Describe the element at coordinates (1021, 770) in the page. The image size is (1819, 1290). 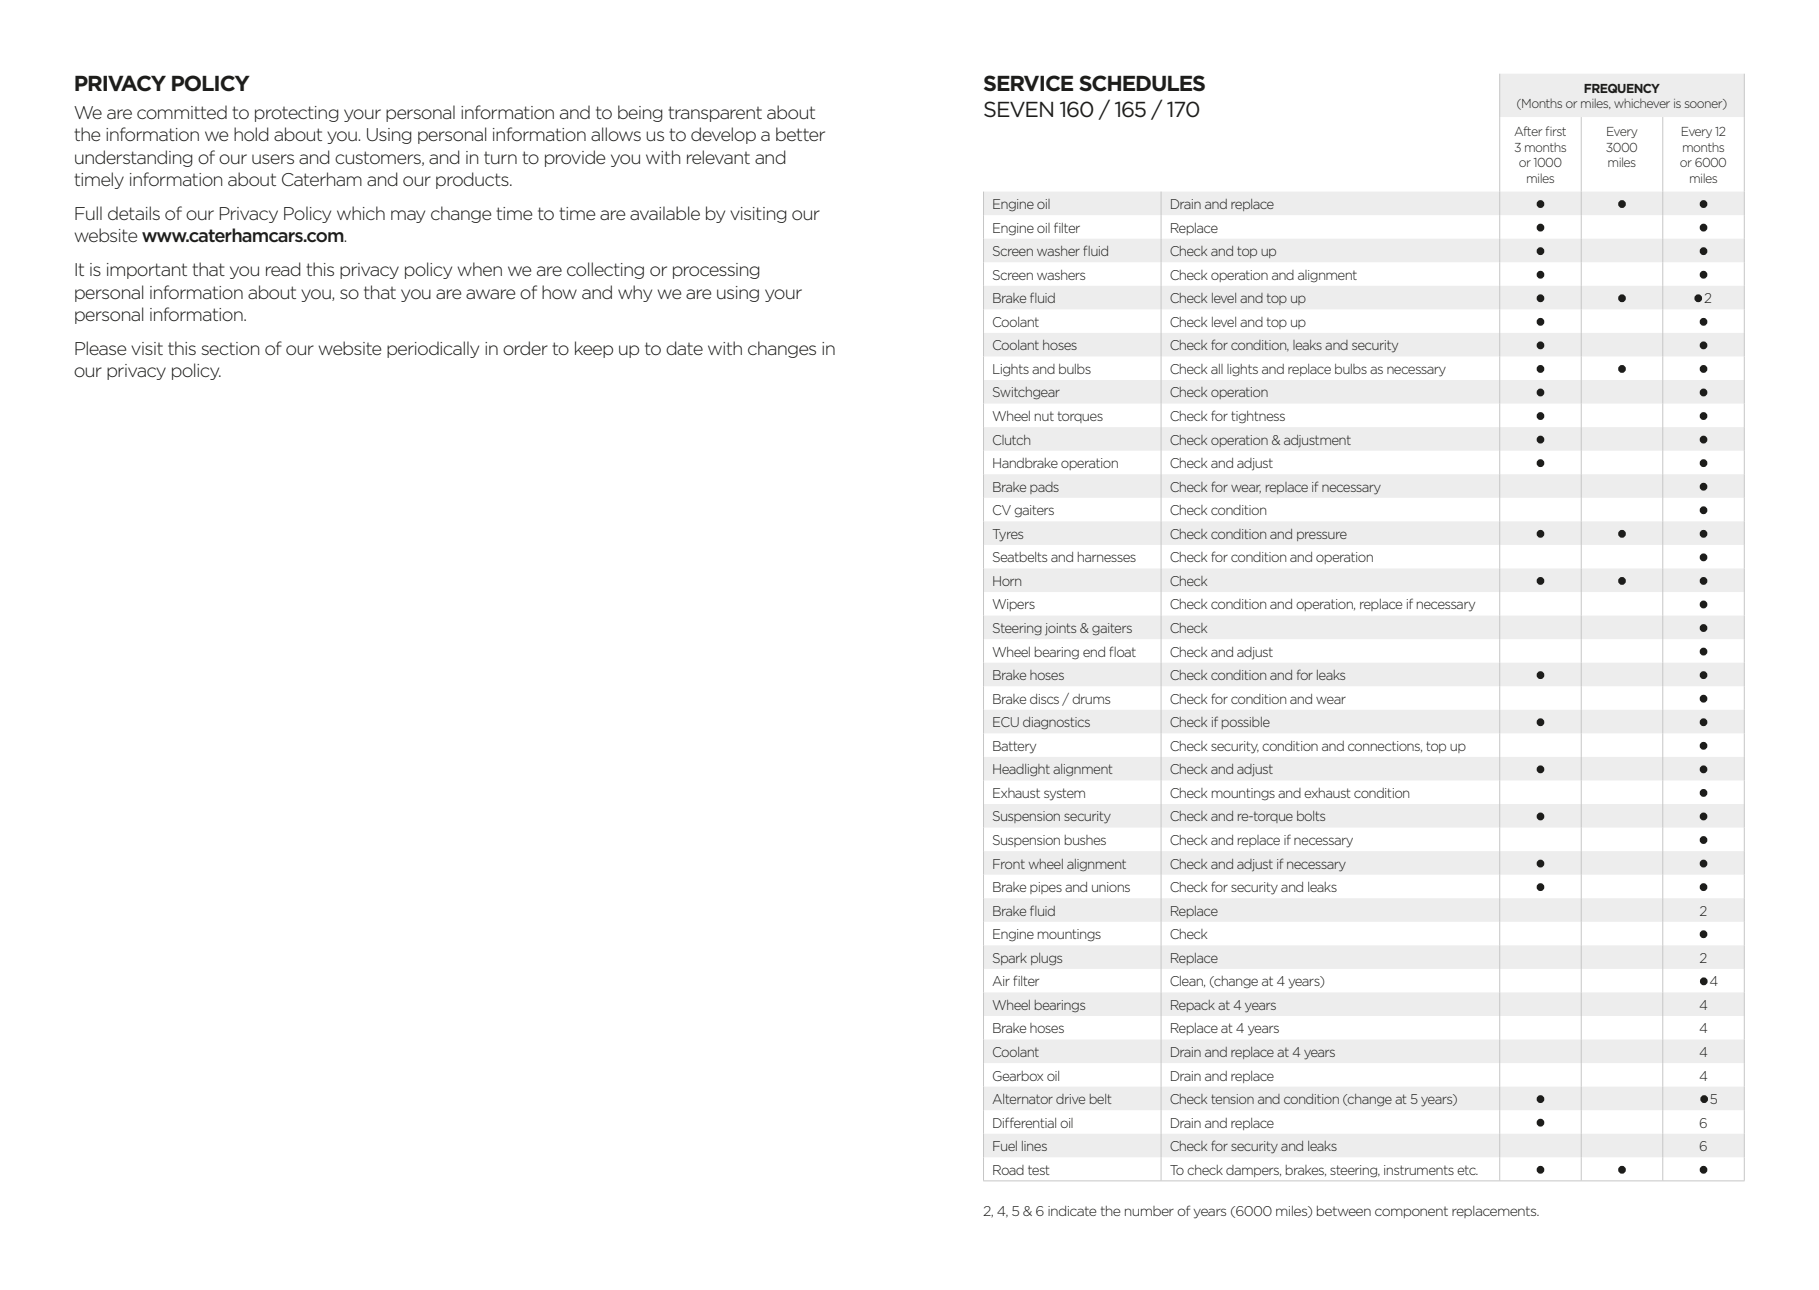
I see `Headlight` at that location.
